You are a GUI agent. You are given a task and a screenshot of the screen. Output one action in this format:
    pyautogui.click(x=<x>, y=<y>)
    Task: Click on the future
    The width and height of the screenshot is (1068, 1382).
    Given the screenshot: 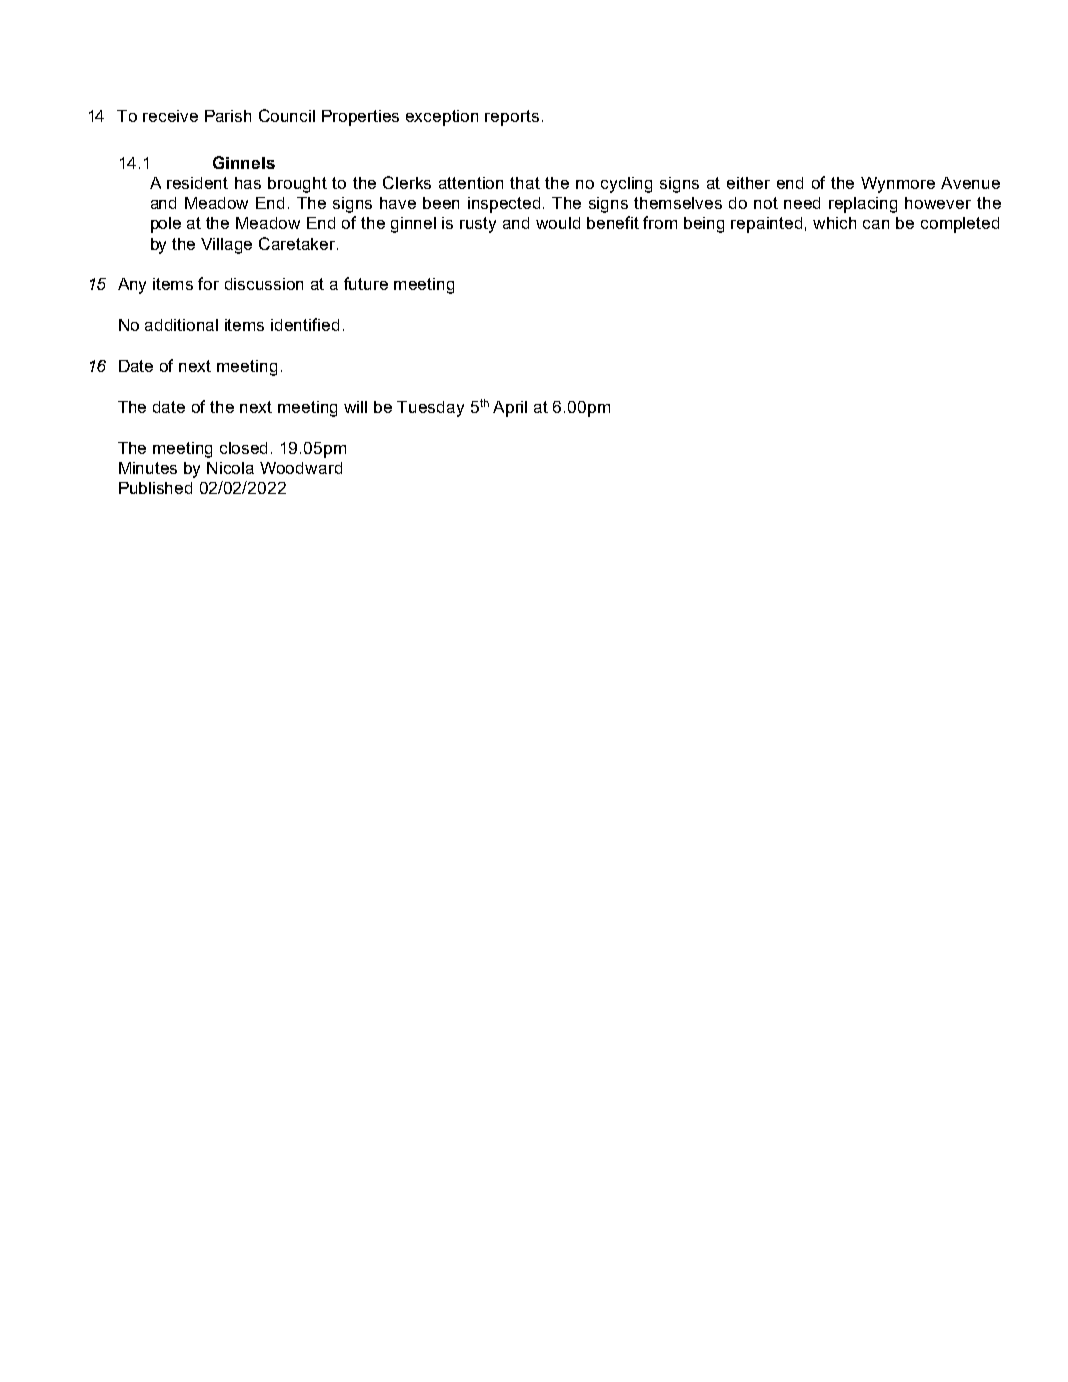 What is the action you would take?
    pyautogui.click(x=366, y=283)
